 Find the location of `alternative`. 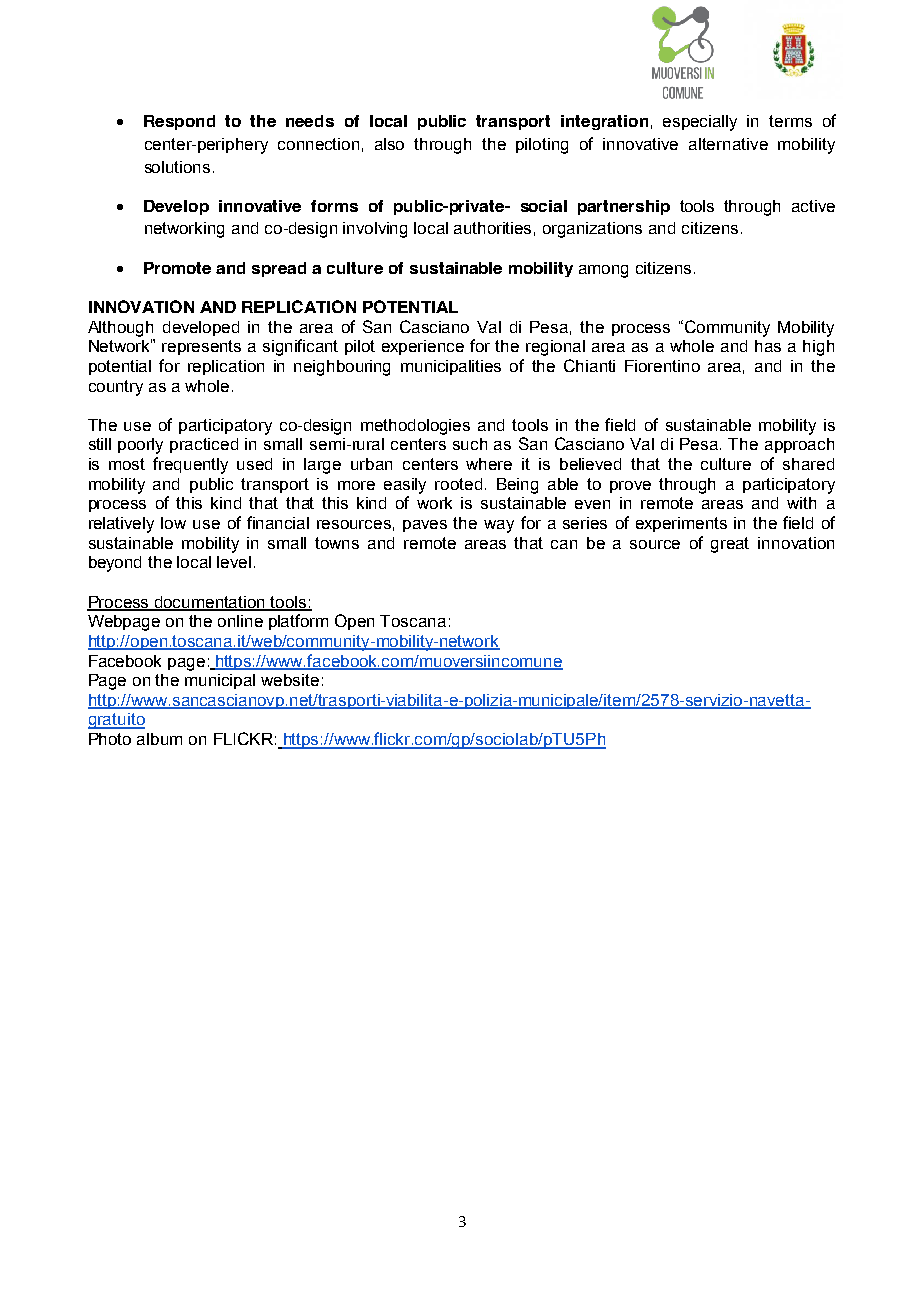

alternative is located at coordinates (728, 144).
